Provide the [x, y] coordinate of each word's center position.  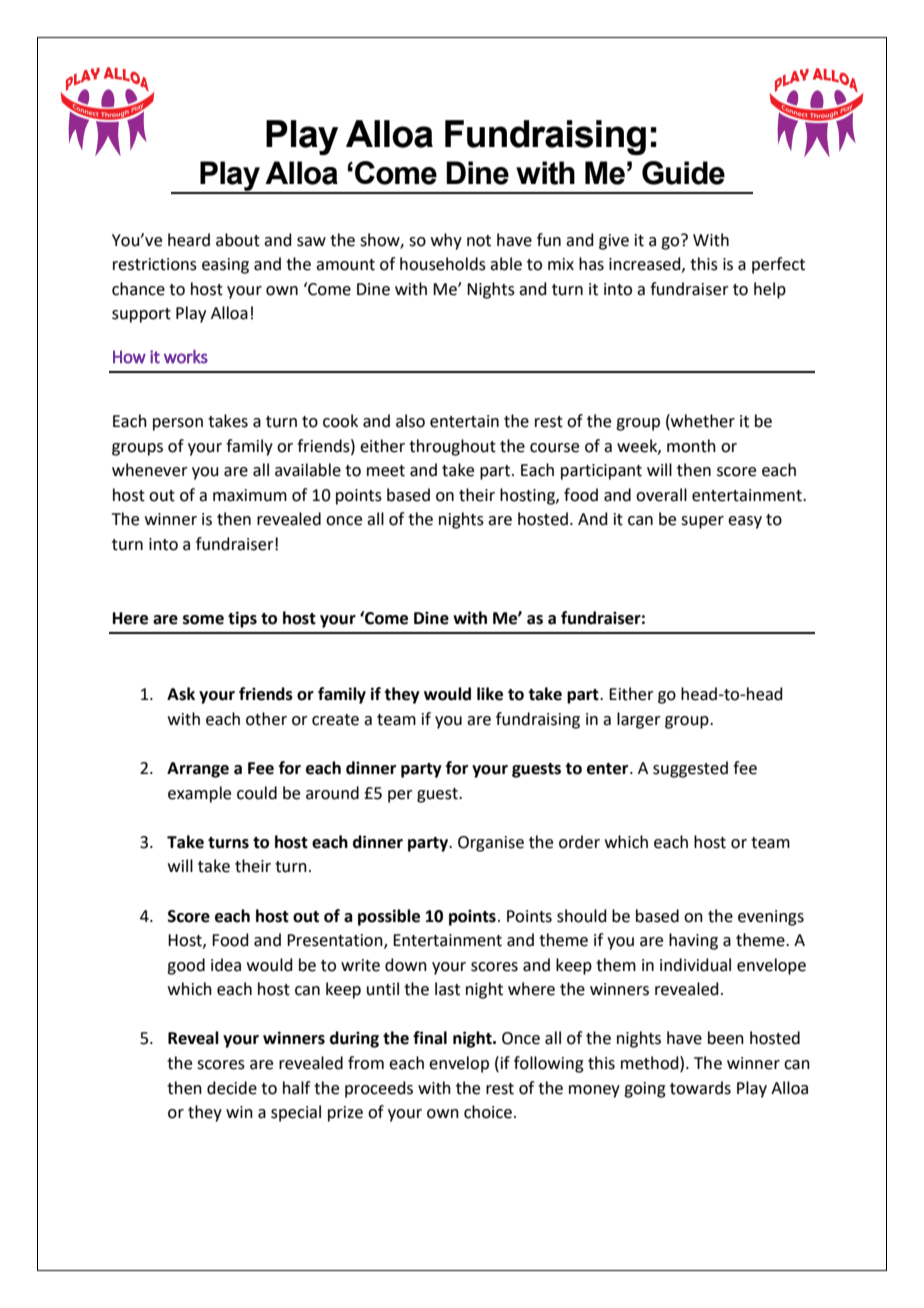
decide [232, 1088]
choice [488, 1112]
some [203, 620]
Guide [683, 173]
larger [639, 720]
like [490, 694]
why [446, 241]
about [238, 240]
